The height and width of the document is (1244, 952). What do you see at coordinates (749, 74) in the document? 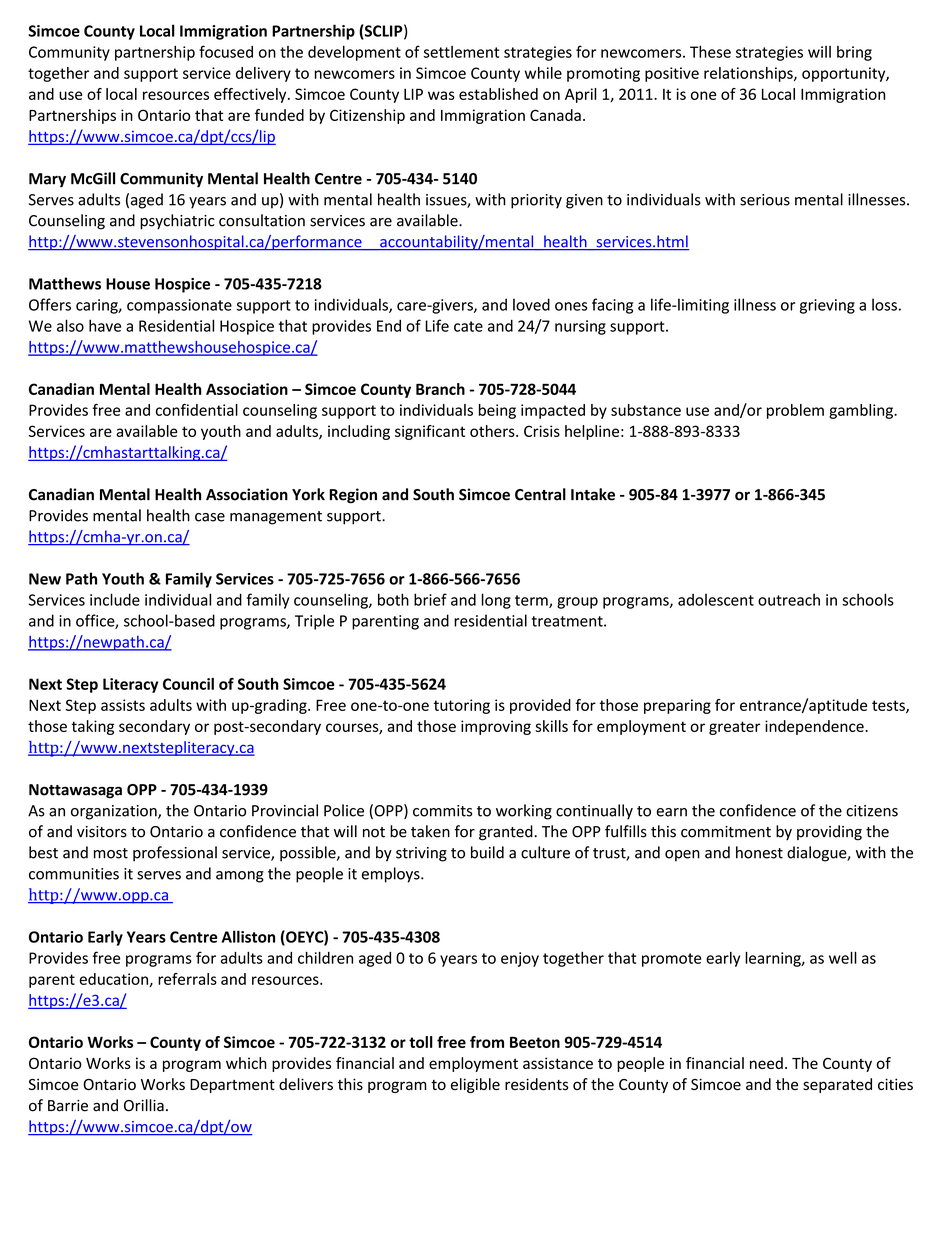
I see `relationships` at bounding box center [749, 74].
